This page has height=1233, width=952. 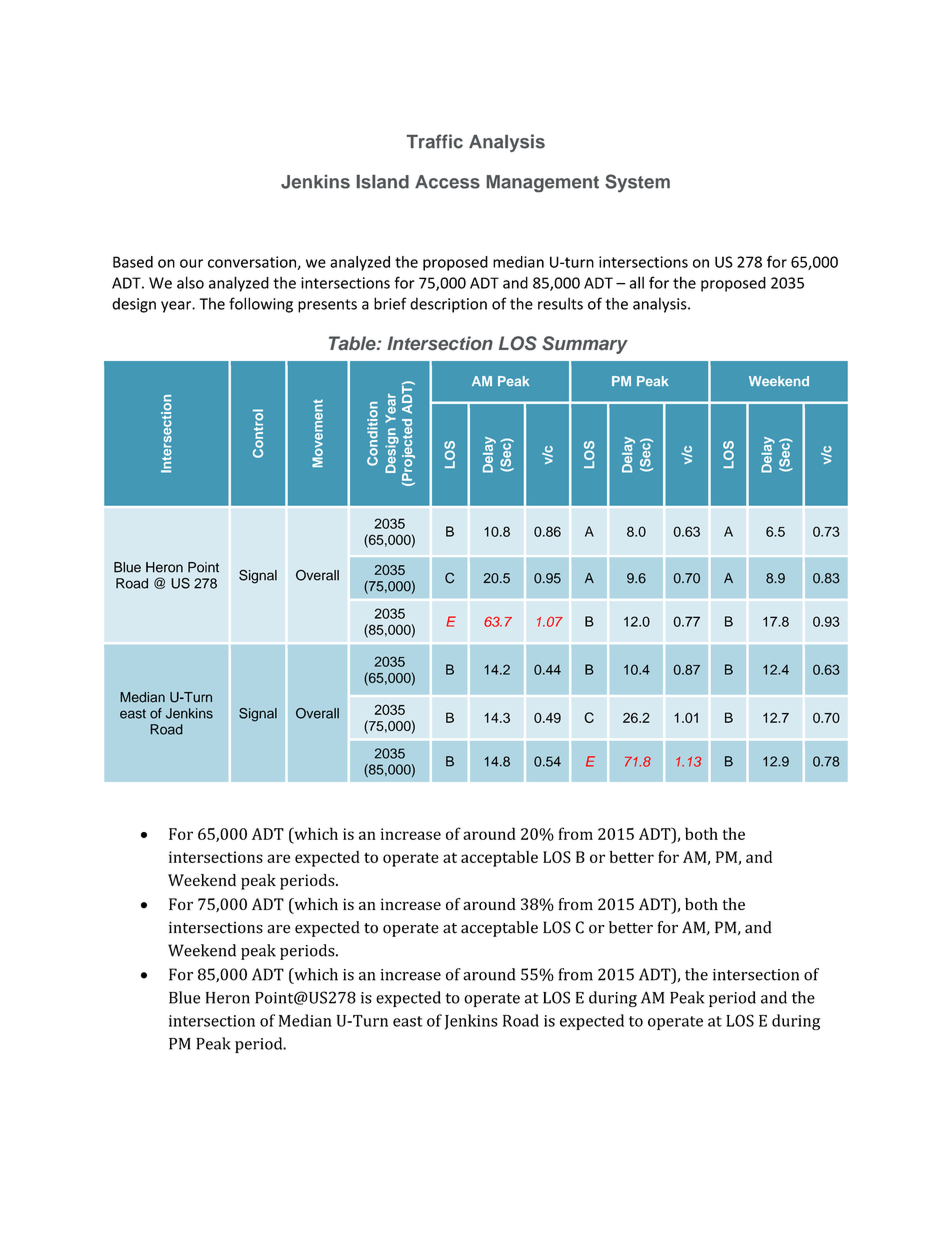 What do you see at coordinates (448, 305) in the page?
I see `description` at bounding box center [448, 305].
